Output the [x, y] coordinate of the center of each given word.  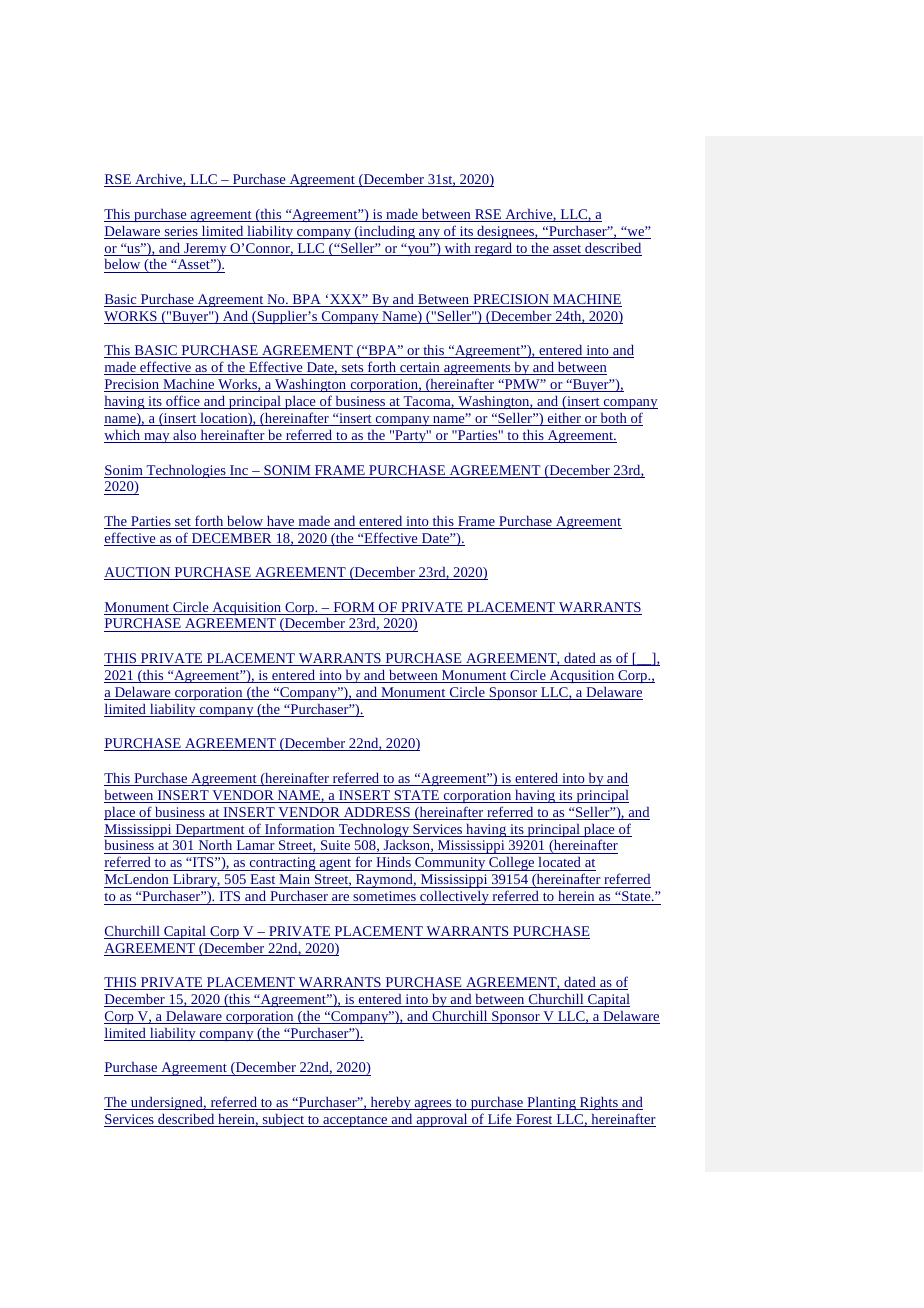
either [564, 419]
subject [283, 1120]
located [559, 864]
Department [210, 830]
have [281, 522]
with [457, 249]
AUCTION [138, 573]
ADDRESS [376, 813]
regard [493, 249]
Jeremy [205, 249]
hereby [390, 1103]
